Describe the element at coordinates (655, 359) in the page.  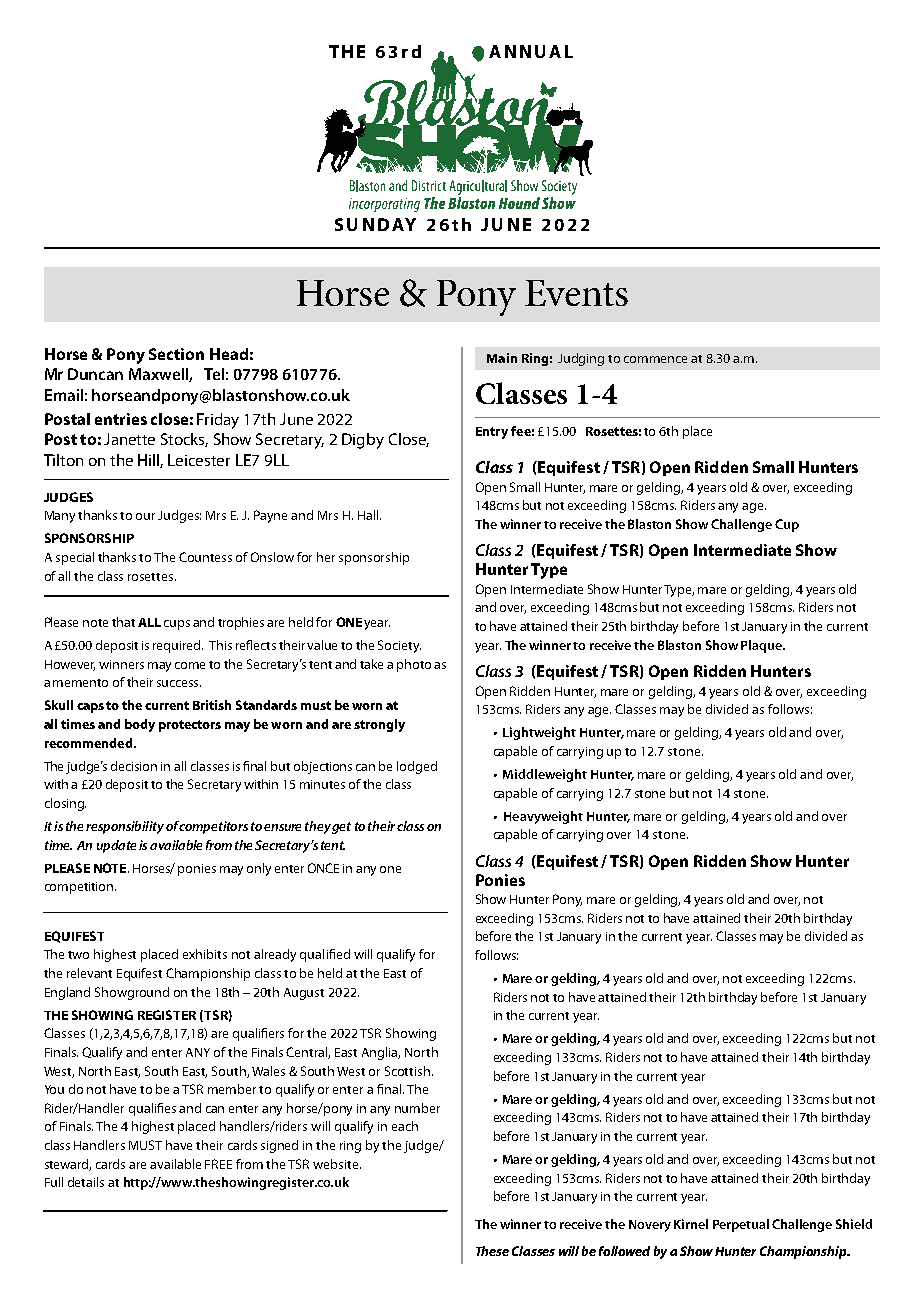
I see `commence` at that location.
